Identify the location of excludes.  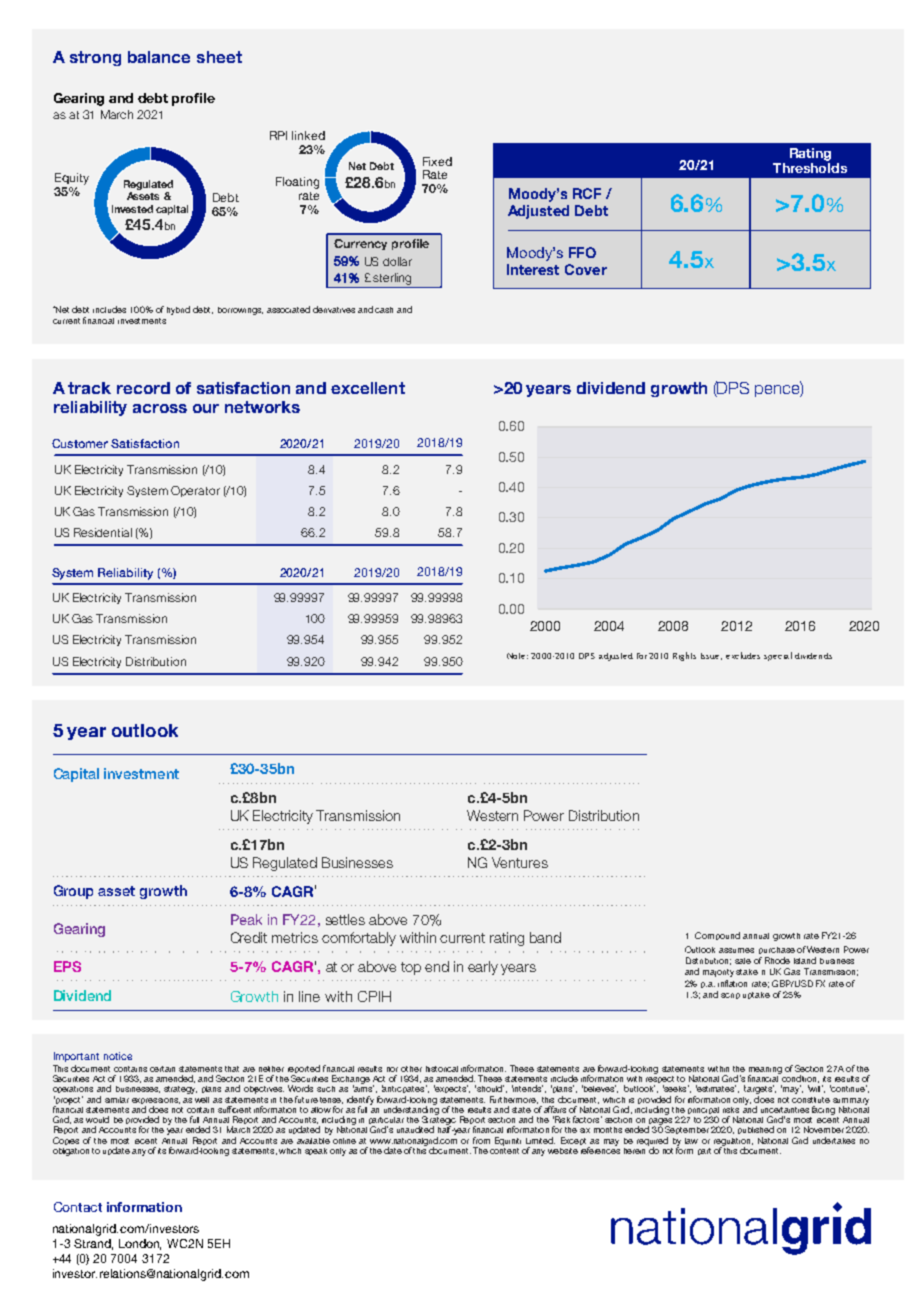
(743, 655).
